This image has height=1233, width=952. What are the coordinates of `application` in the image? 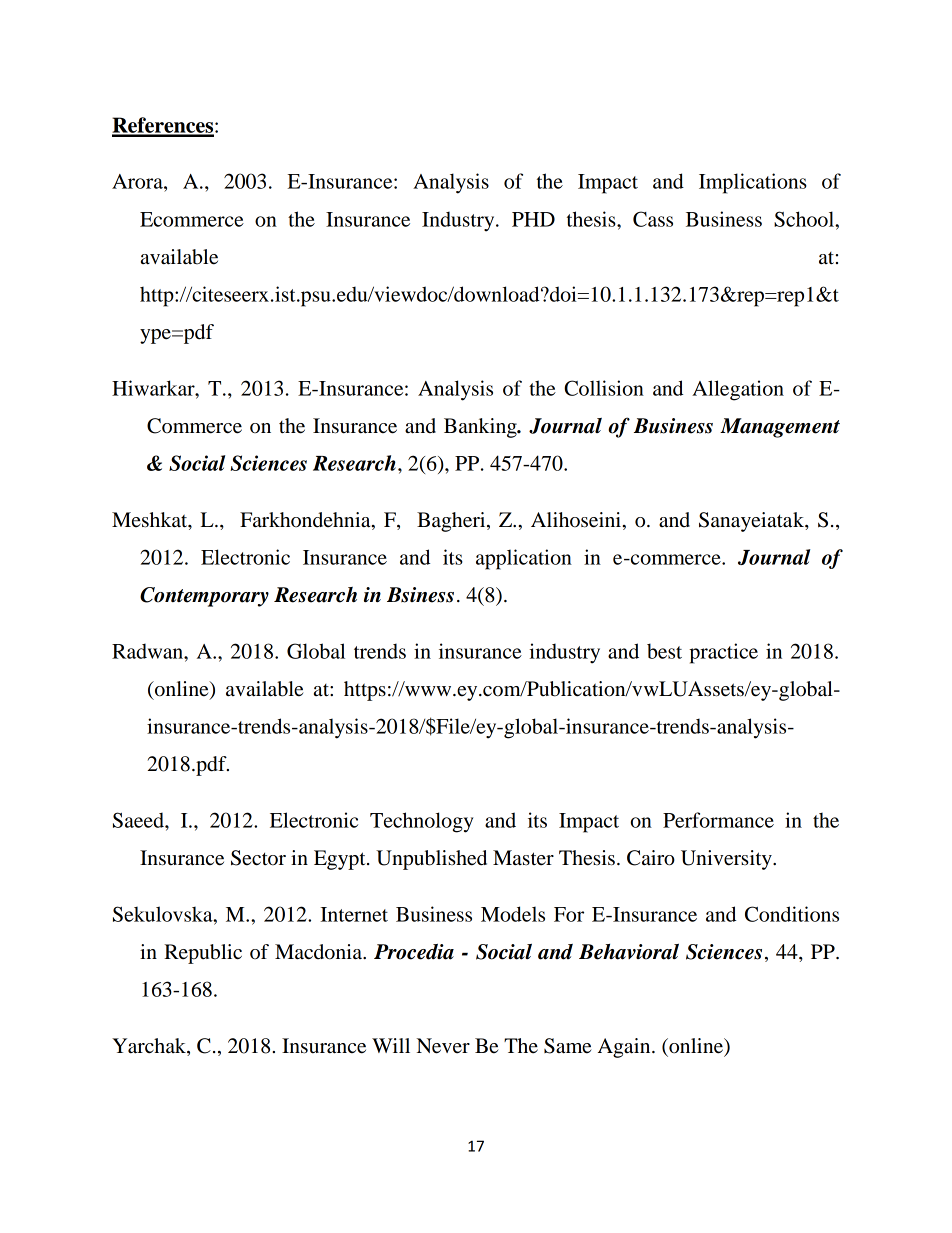 It's located at (524, 559).
